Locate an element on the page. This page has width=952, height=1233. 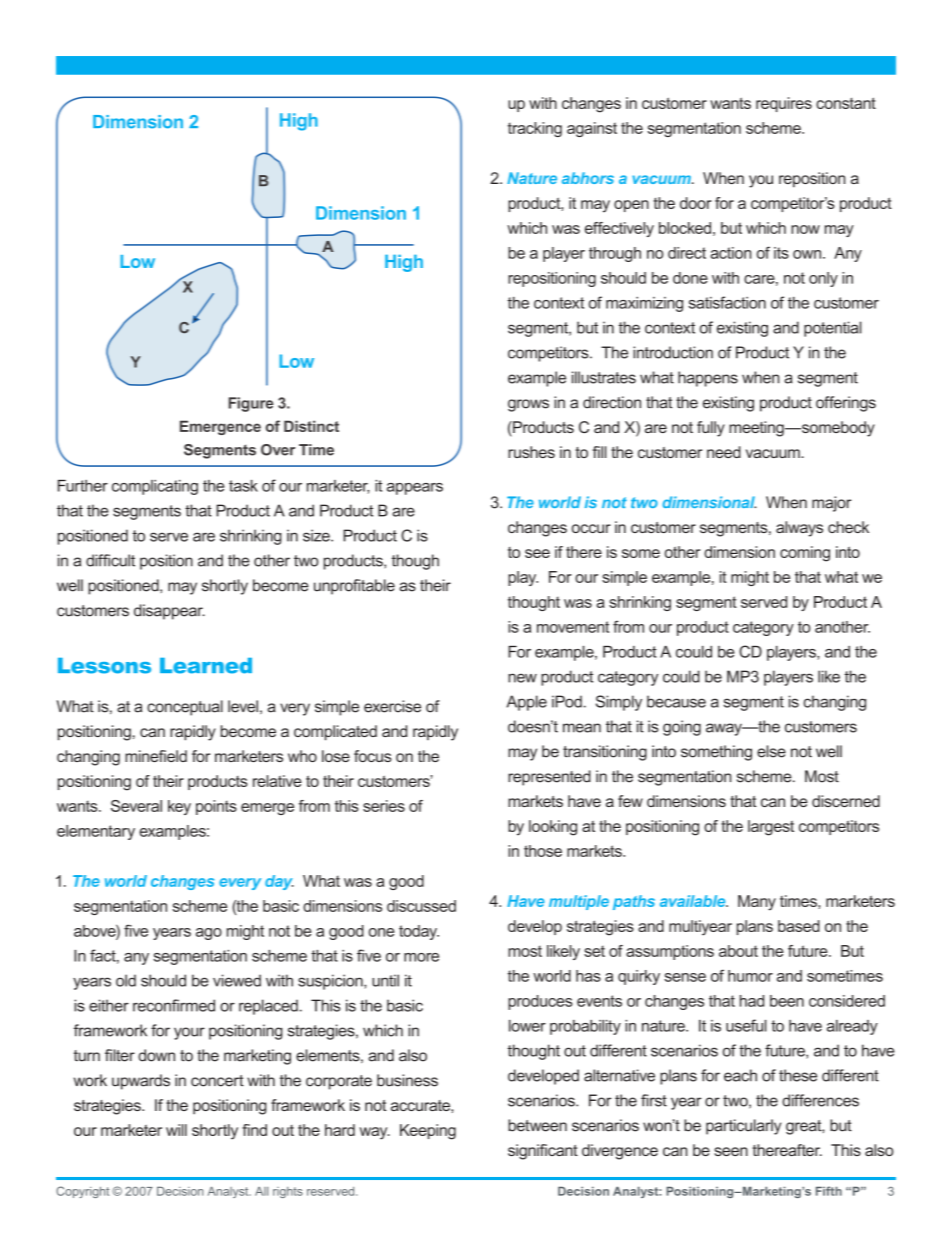
will is located at coordinates (176, 1130).
